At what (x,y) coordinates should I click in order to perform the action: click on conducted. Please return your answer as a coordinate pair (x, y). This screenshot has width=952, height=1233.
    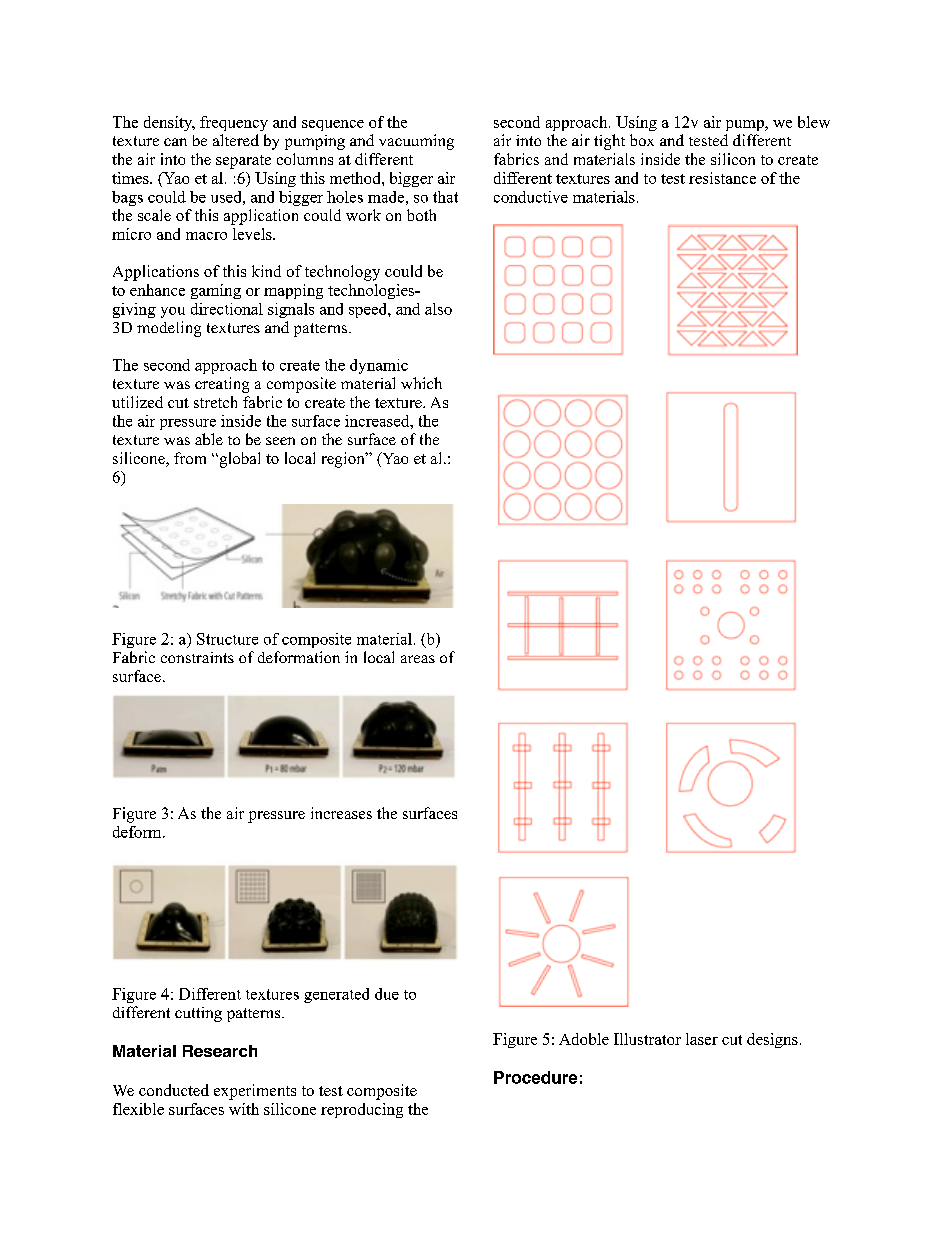
    Looking at the image, I should click on (174, 1090).
